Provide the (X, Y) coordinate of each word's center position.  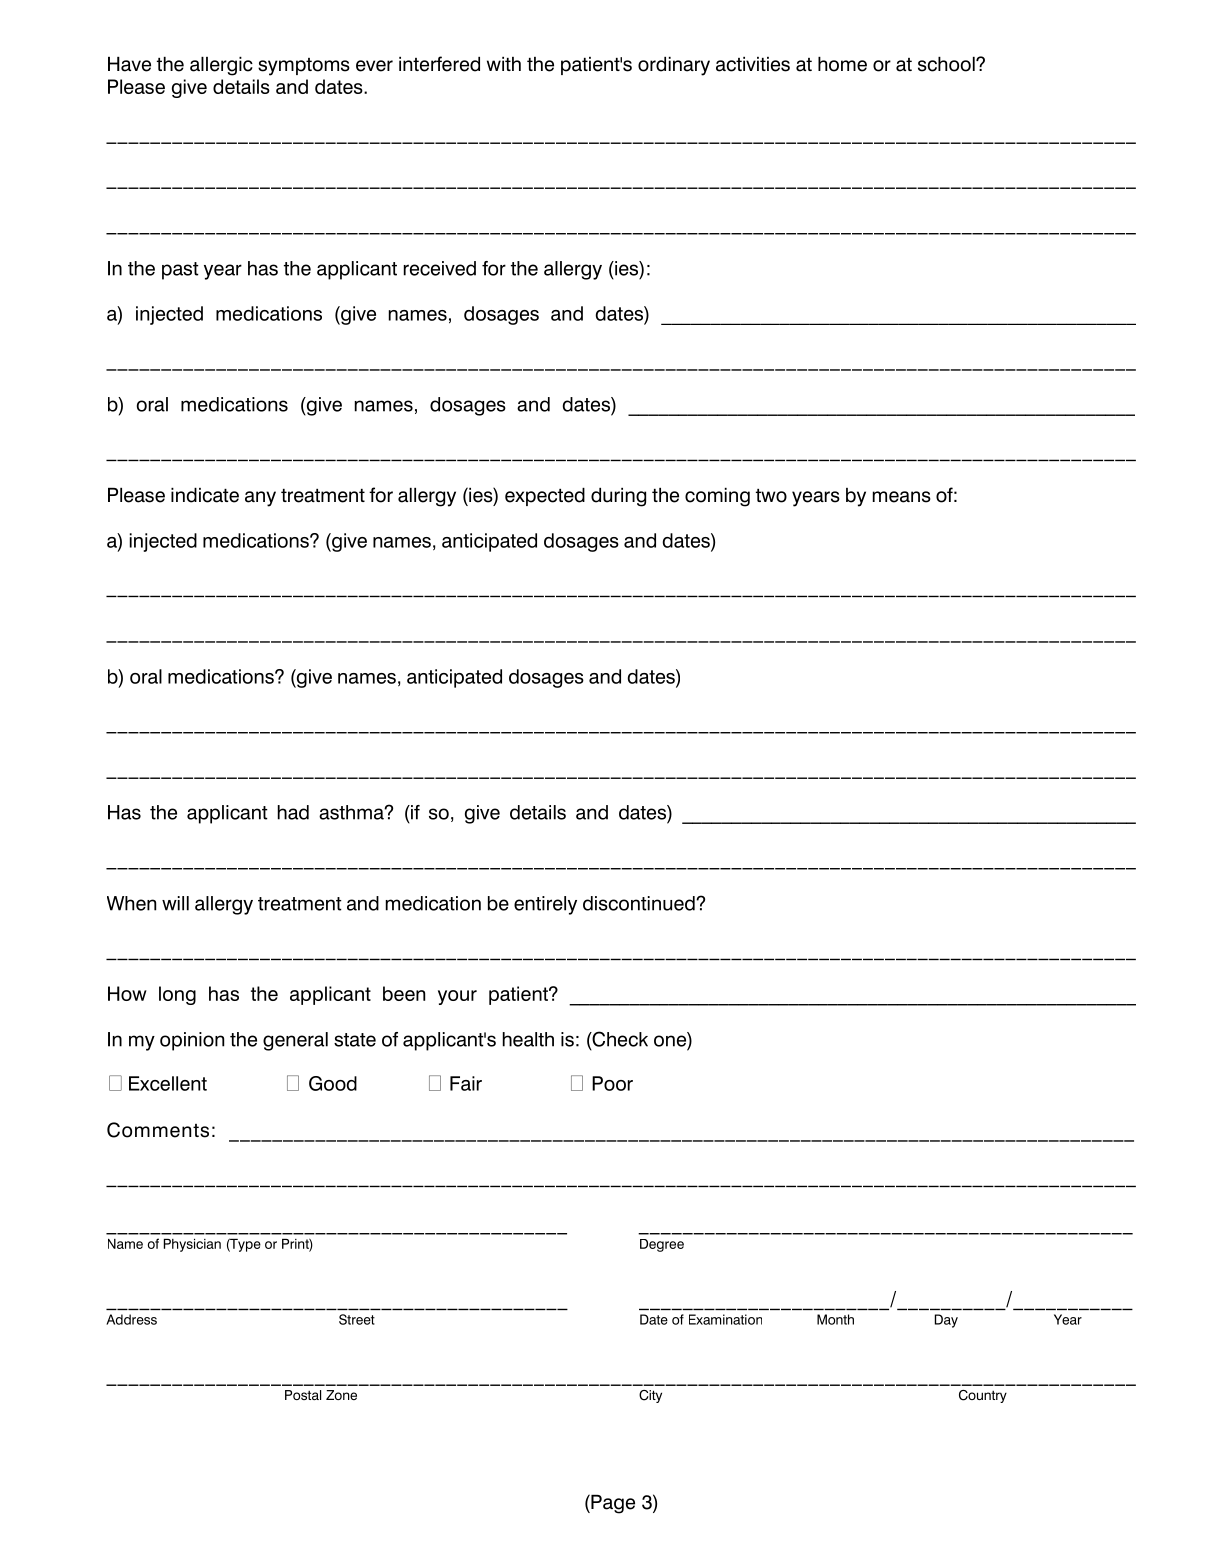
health (528, 1039)
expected (545, 497)
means (902, 497)
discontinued (640, 903)
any (260, 499)
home (842, 64)
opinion (192, 1041)
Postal (303, 1395)
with (504, 64)
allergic (221, 66)
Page (612, 1504)
